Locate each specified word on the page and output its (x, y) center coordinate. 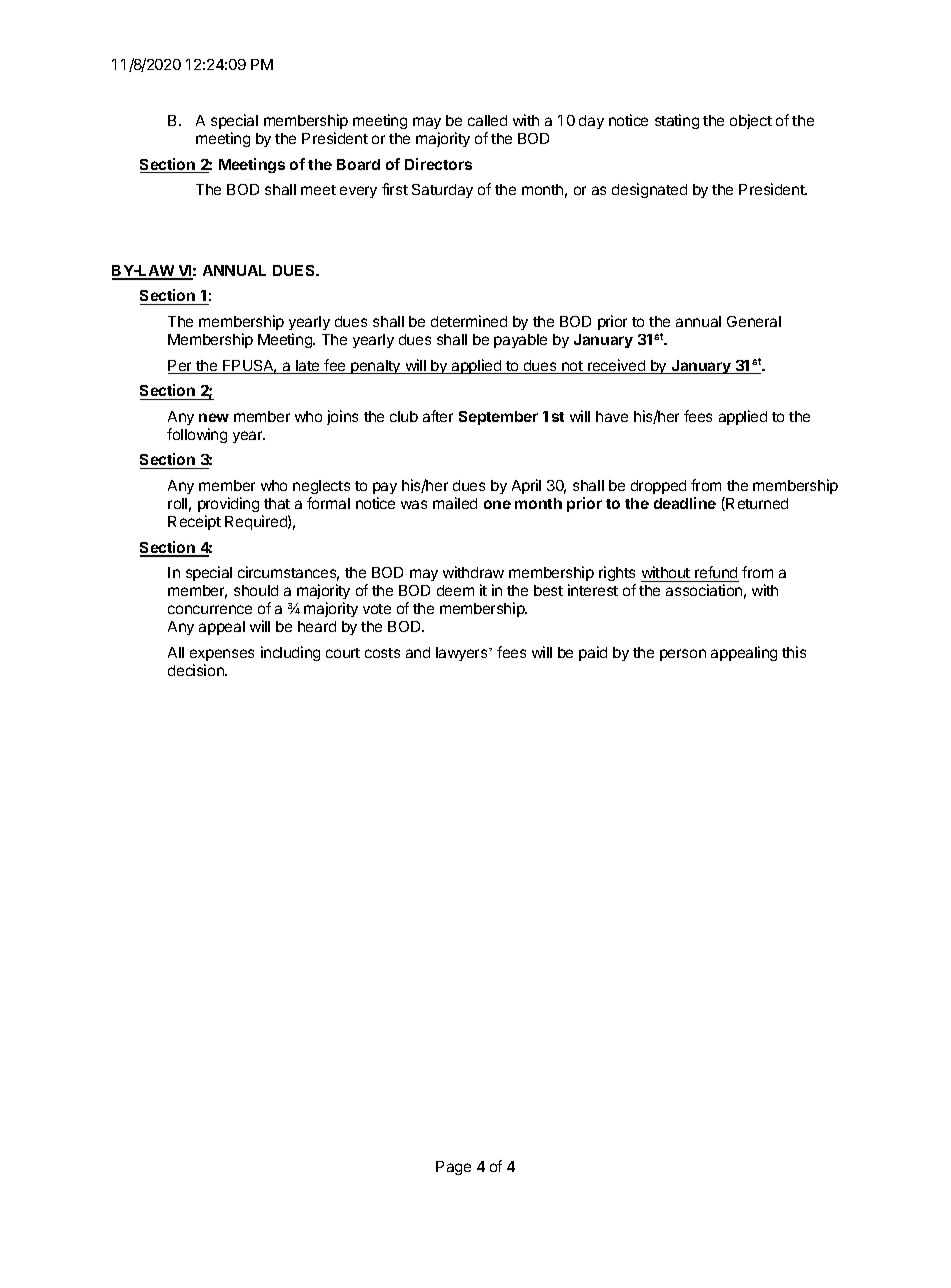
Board (358, 164)
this (794, 652)
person (683, 655)
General (754, 321)
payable (520, 341)
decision (197, 670)
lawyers (463, 654)
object (751, 121)
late (308, 367)
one (497, 504)
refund (716, 574)
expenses (222, 655)
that (277, 503)
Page (453, 1168)
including (290, 653)
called (487, 120)
